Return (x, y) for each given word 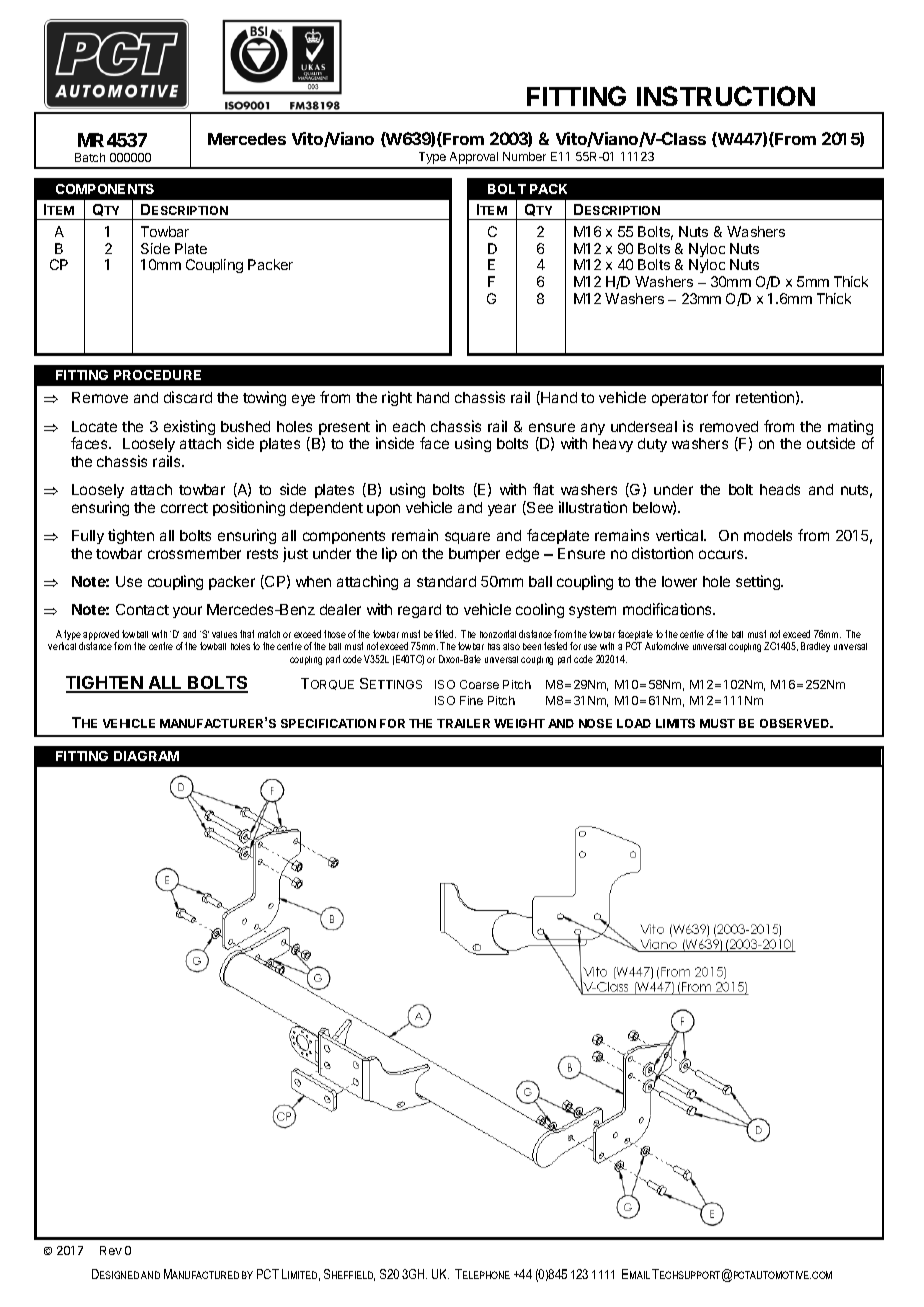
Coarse (479, 684)
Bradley (815, 647)
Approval (474, 158)
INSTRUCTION (726, 96)
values (224, 634)
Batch (90, 157)
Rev (111, 1250)
